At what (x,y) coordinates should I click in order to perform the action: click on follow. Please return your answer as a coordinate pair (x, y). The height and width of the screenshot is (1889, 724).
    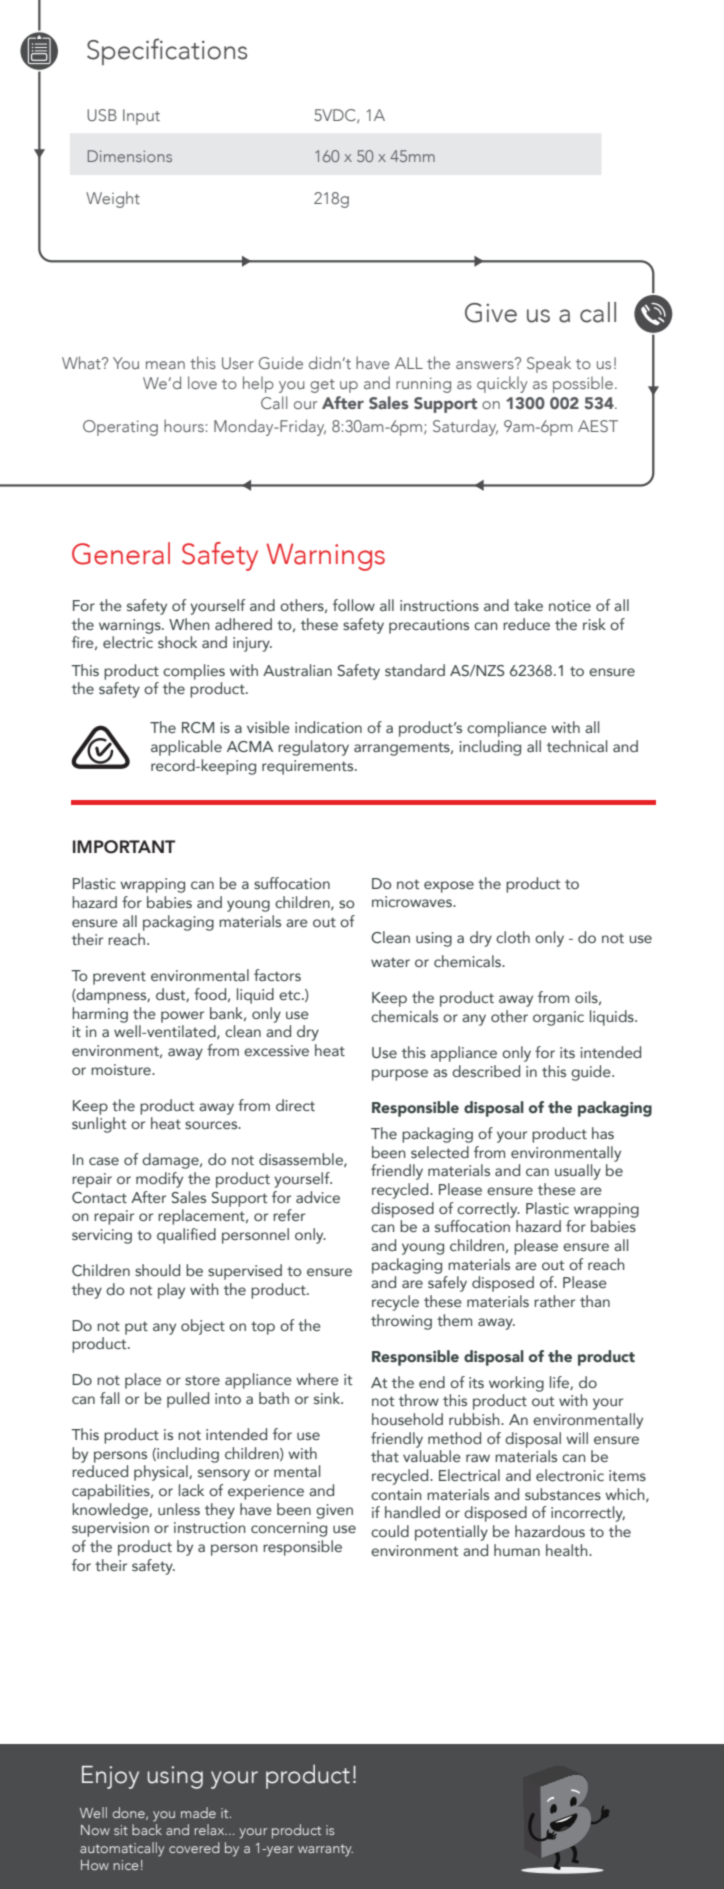
    Looking at the image, I should click on (354, 605).
